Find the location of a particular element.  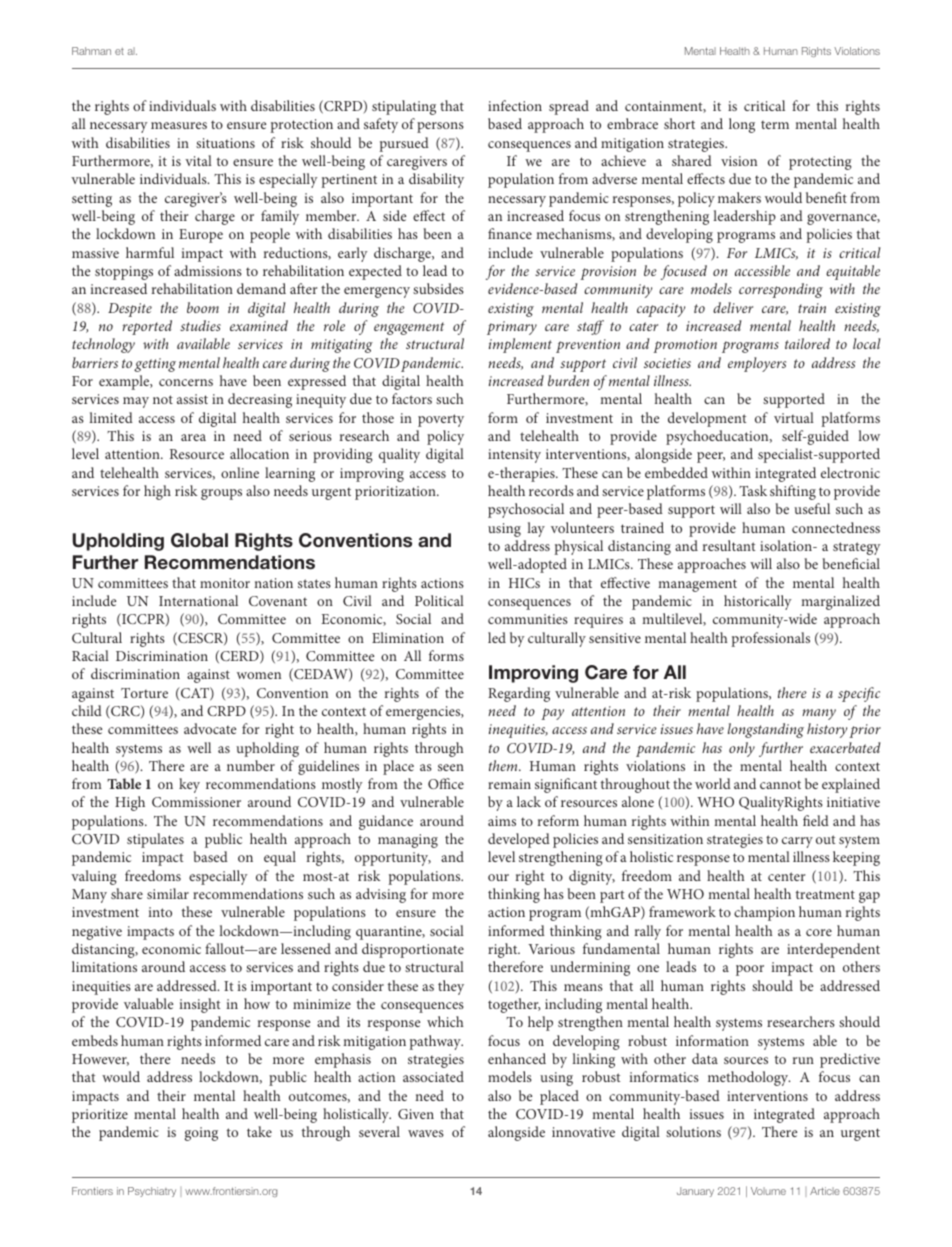

led is located at coordinates (497, 637).
